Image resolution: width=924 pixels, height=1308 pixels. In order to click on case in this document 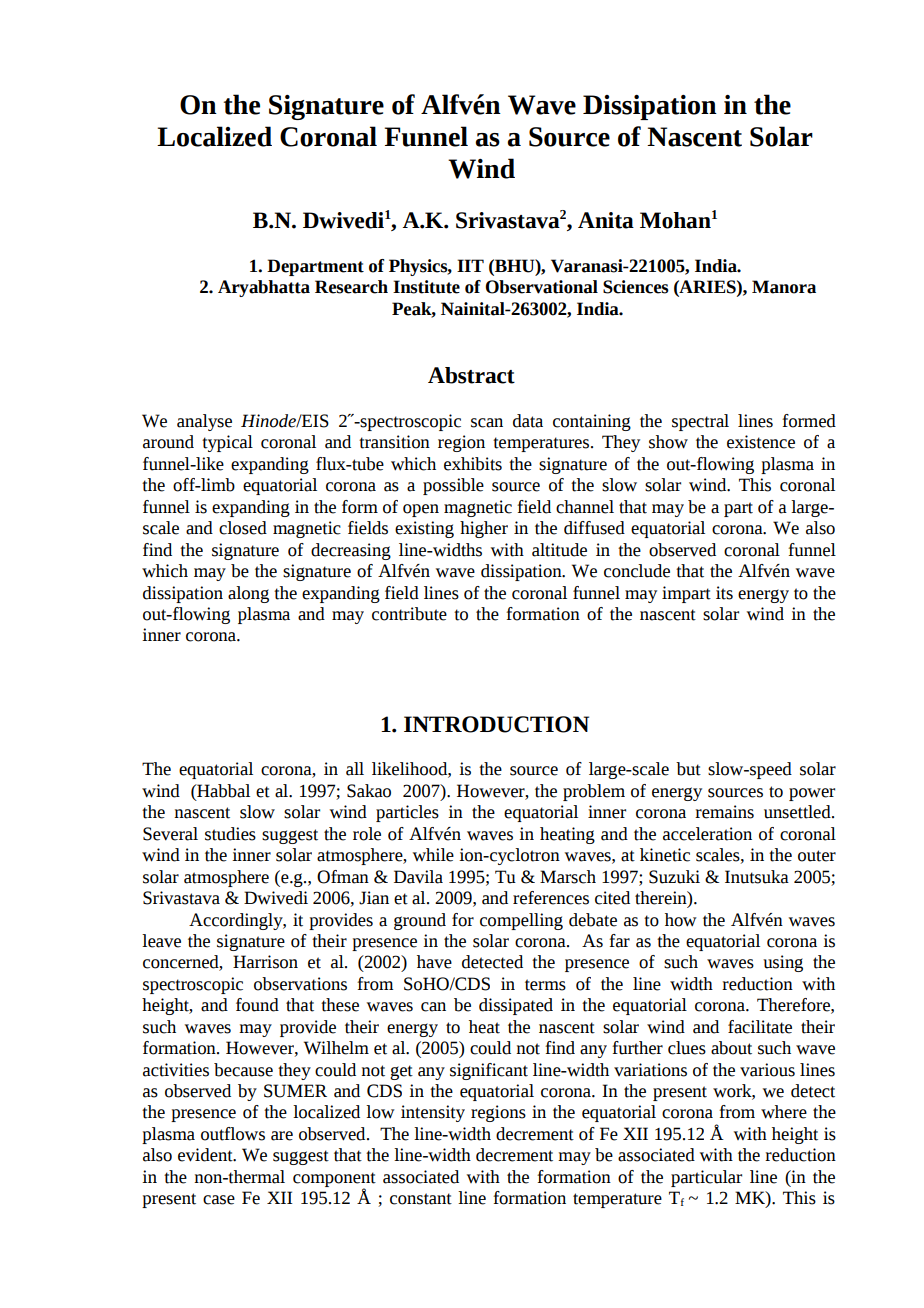, I will do `click(219, 1200)`.
